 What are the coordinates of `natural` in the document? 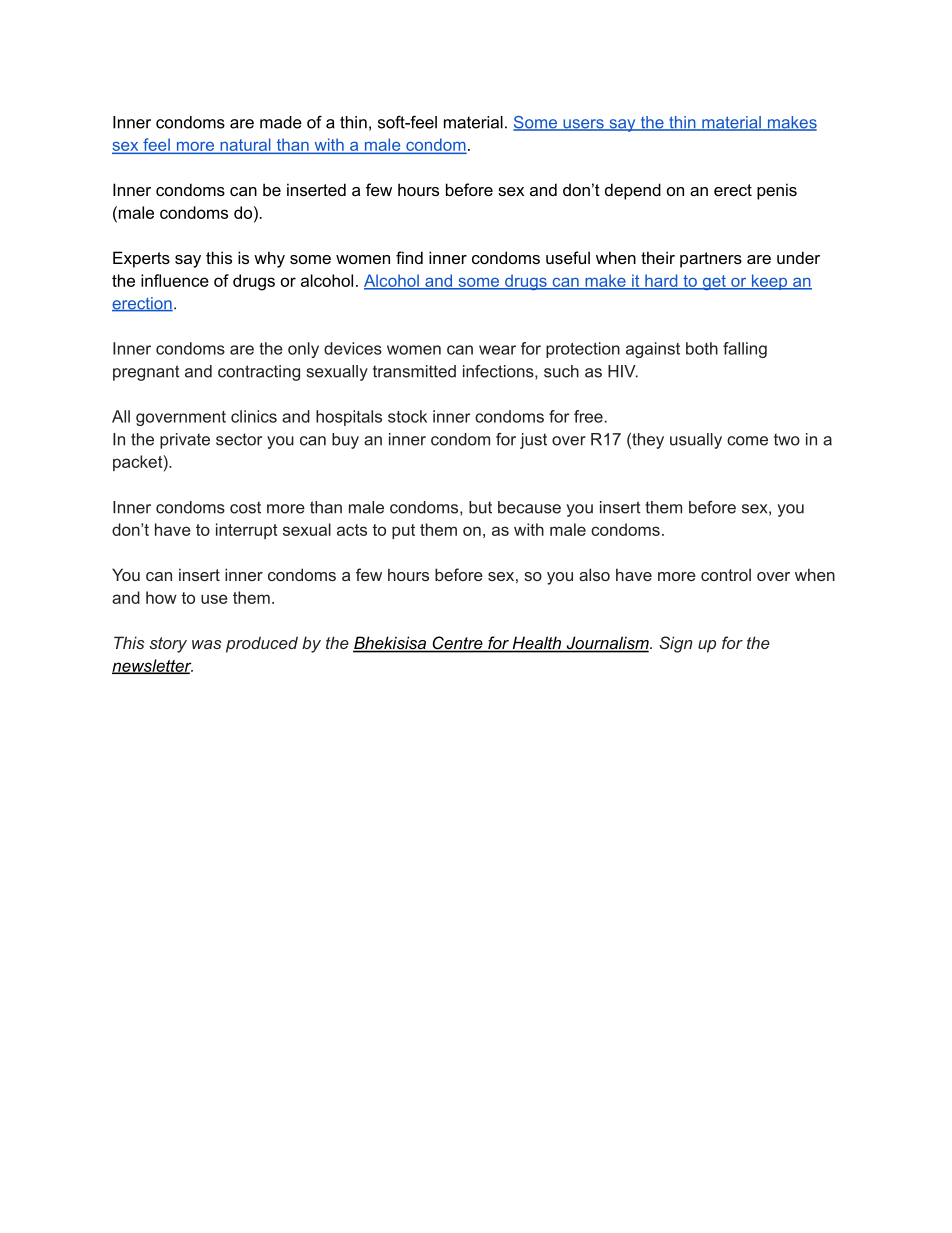 It's located at (245, 145).
